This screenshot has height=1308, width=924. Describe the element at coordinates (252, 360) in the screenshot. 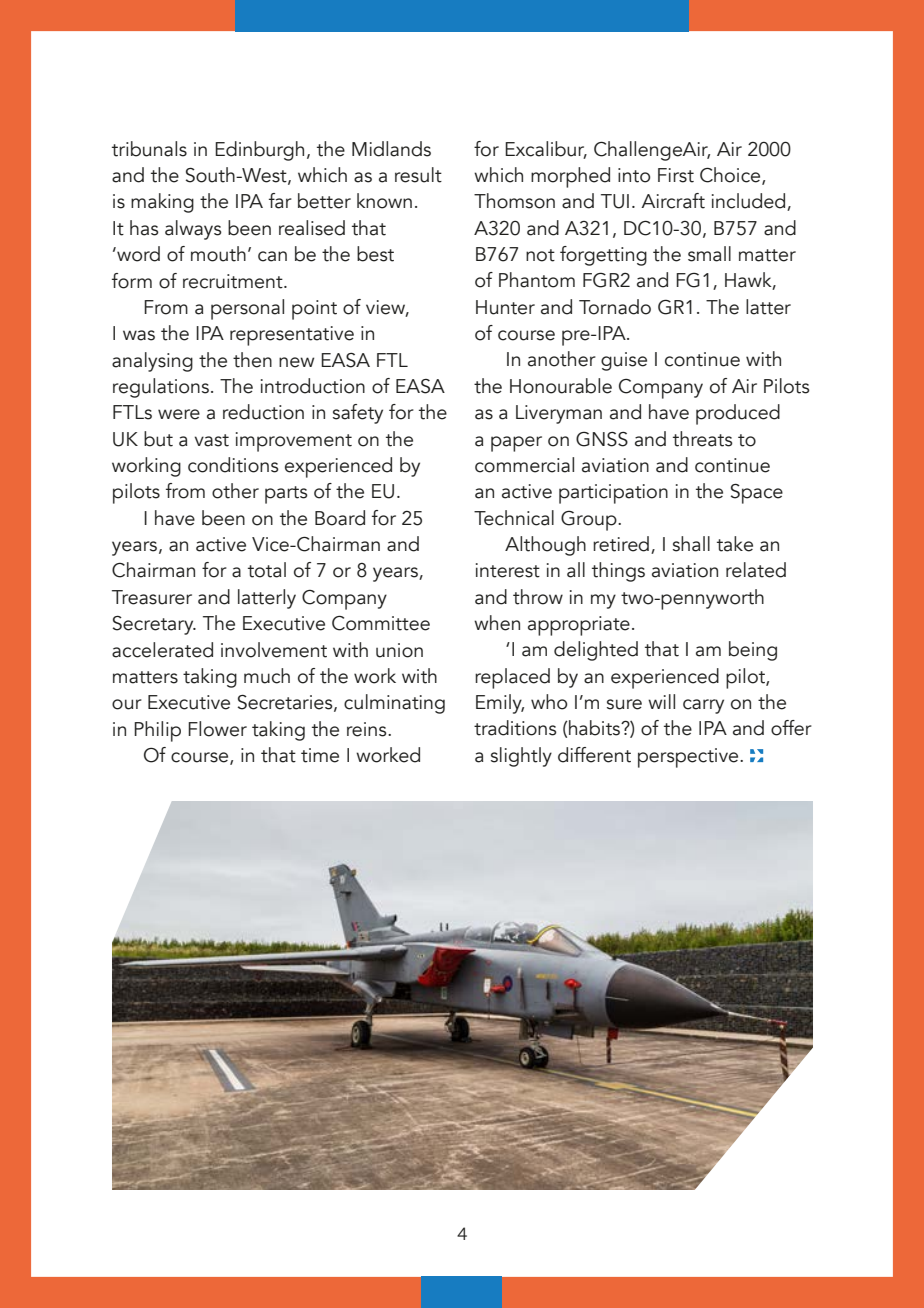

I see `then` at that location.
